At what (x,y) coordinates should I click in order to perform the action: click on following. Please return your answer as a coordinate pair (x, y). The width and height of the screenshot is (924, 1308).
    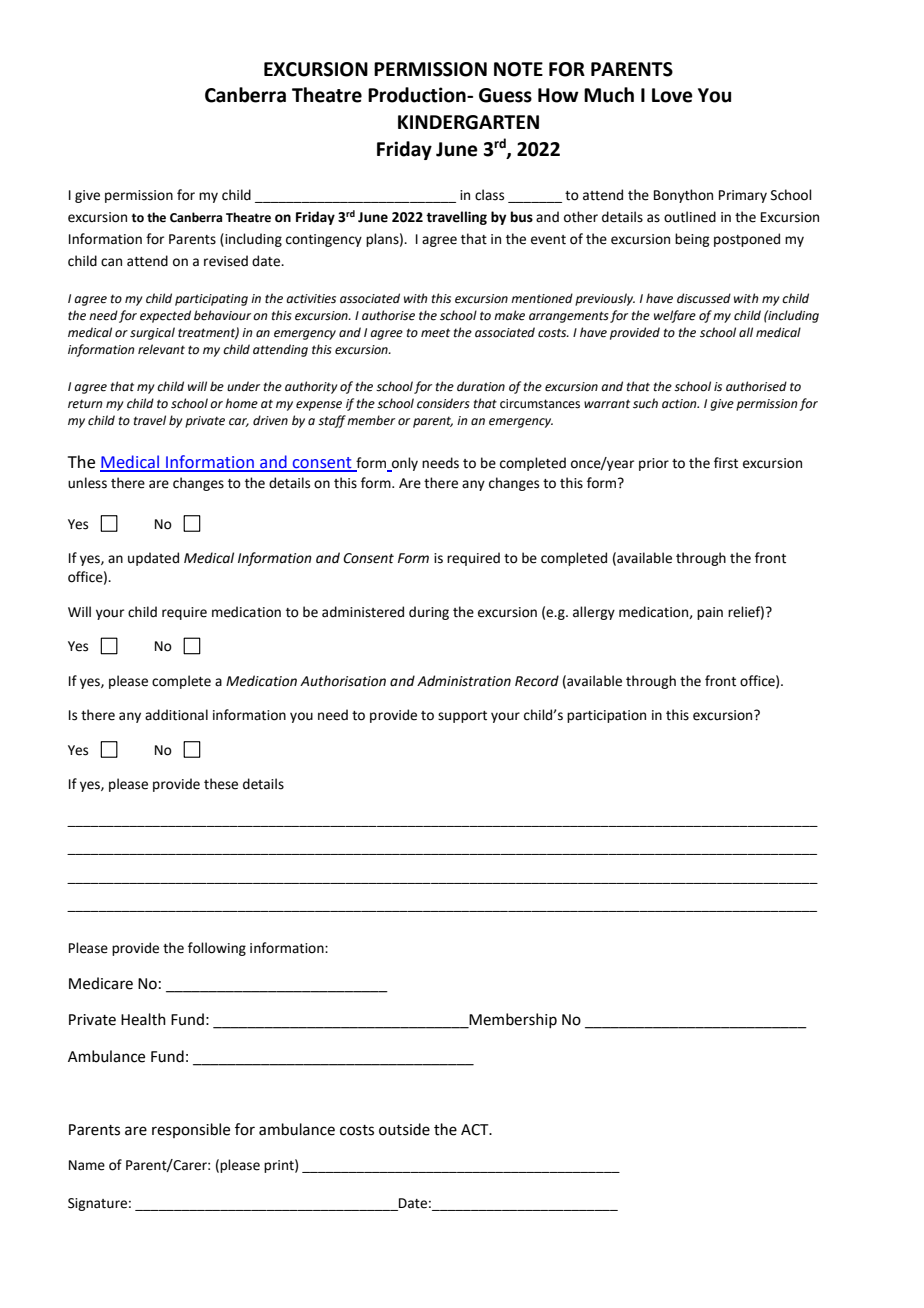
    Looking at the image, I should click on (217, 949).
